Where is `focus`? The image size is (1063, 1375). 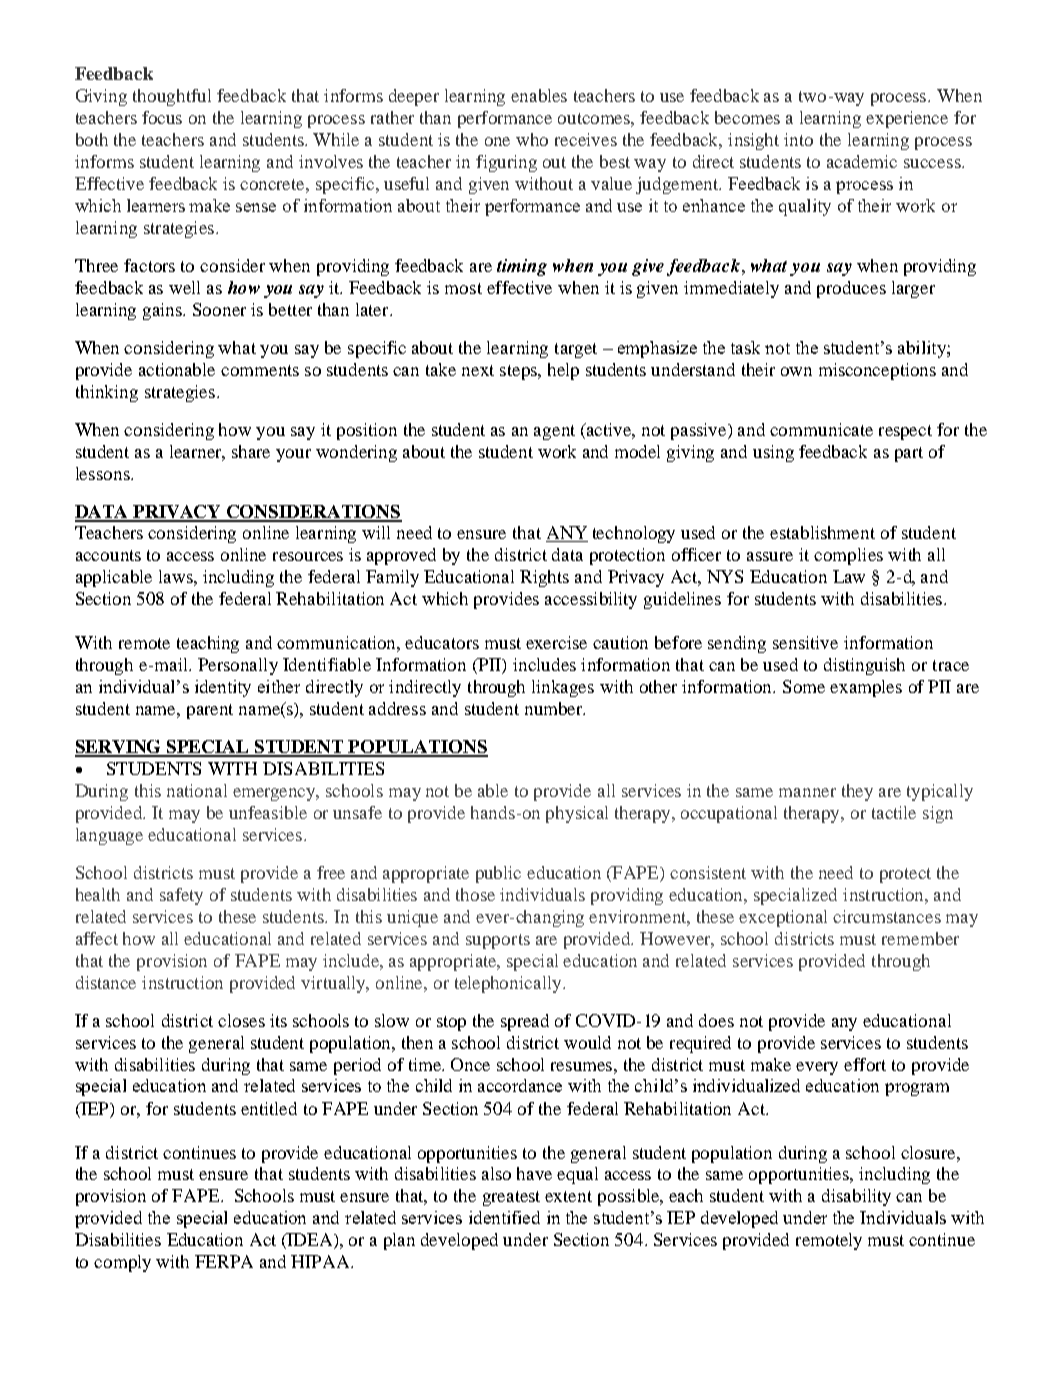
focus is located at coordinates (162, 117).
